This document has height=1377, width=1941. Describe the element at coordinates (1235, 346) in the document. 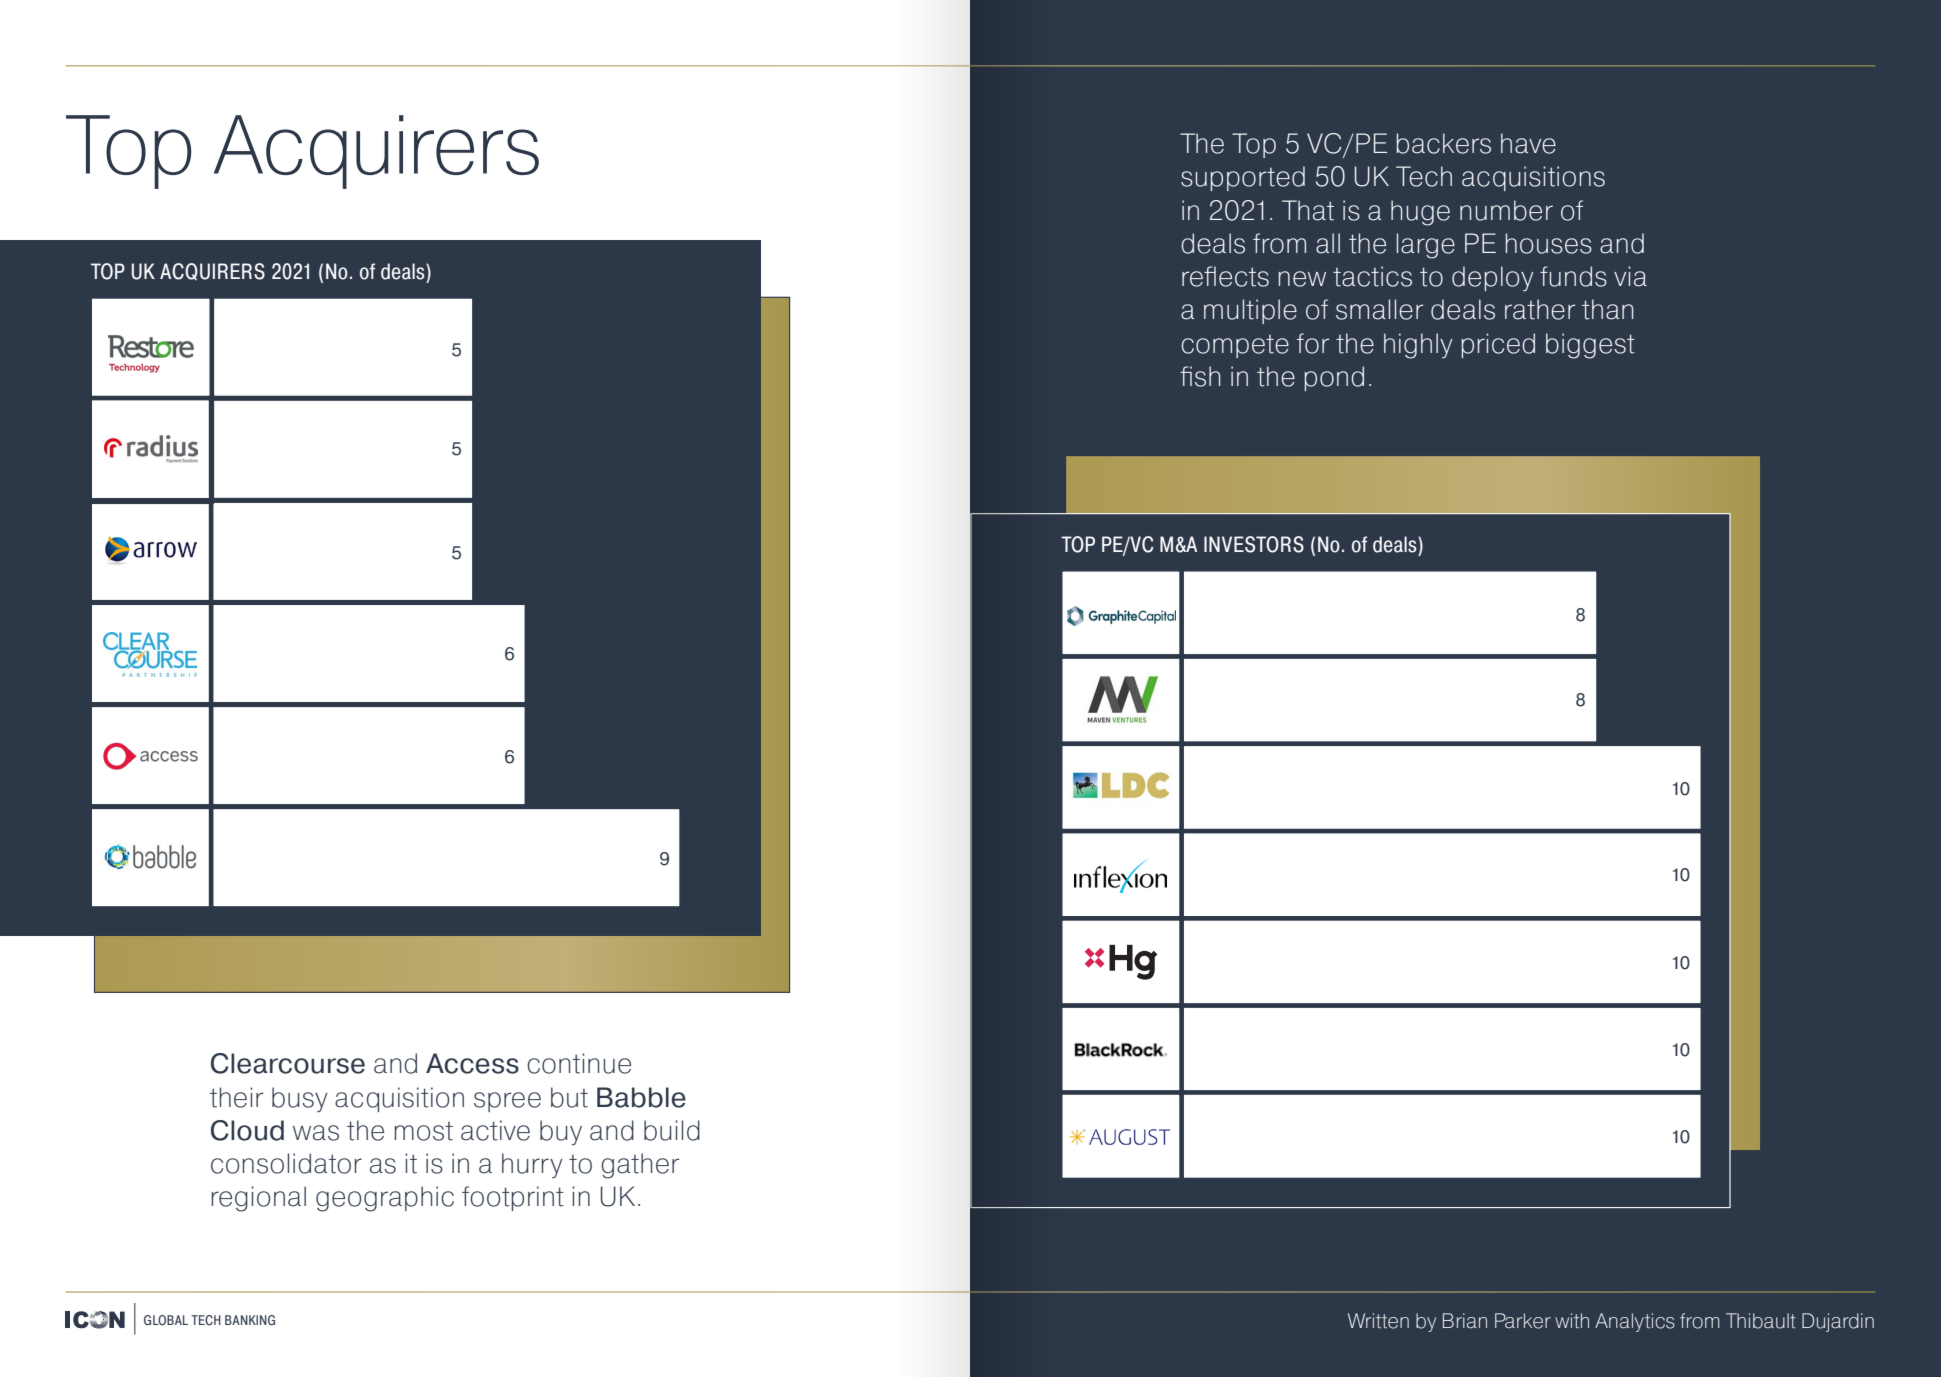

I see `compete` at that location.
